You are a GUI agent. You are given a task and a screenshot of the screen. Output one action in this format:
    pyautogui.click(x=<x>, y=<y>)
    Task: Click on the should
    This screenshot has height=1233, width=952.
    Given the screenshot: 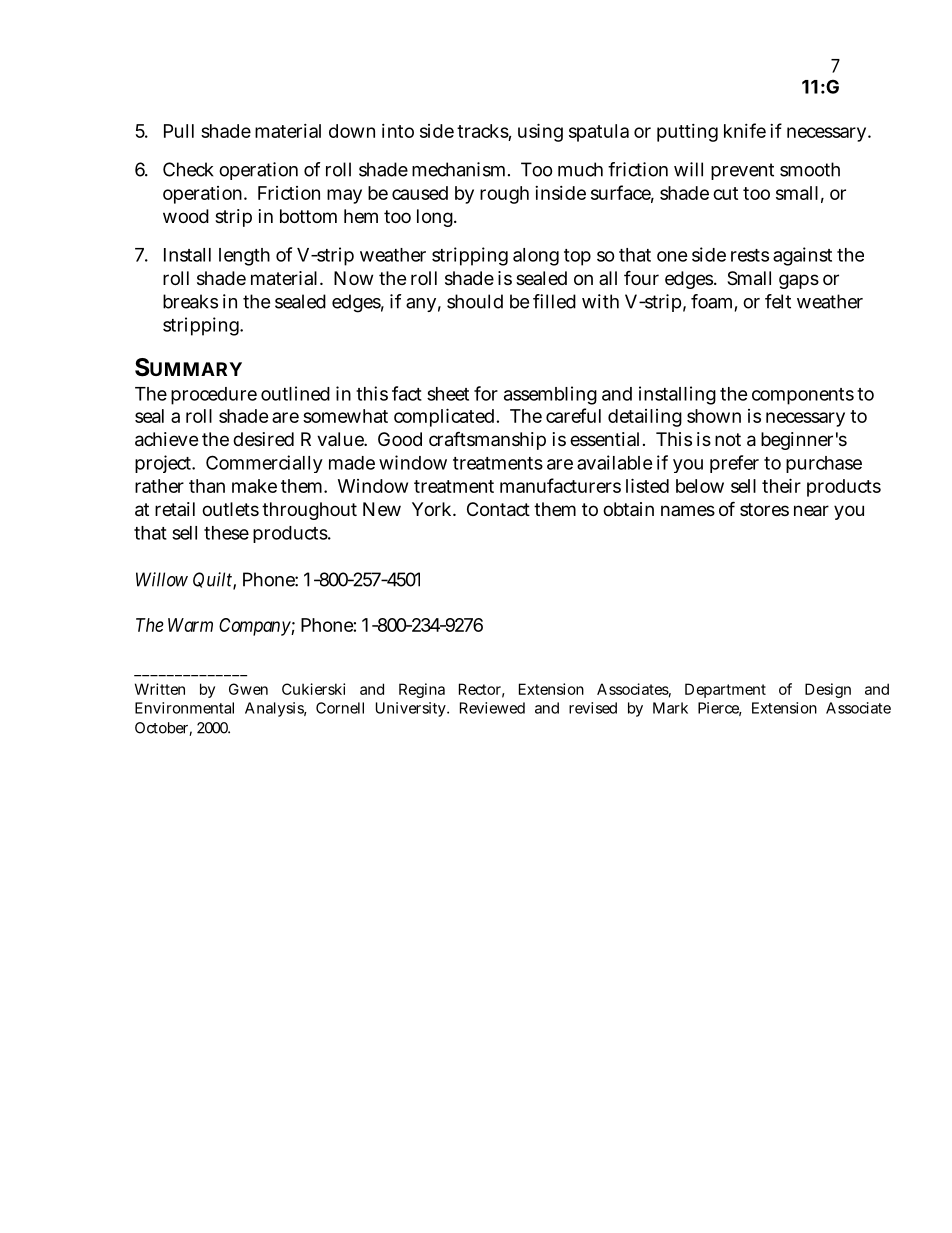 What is the action you would take?
    pyautogui.click(x=475, y=301)
